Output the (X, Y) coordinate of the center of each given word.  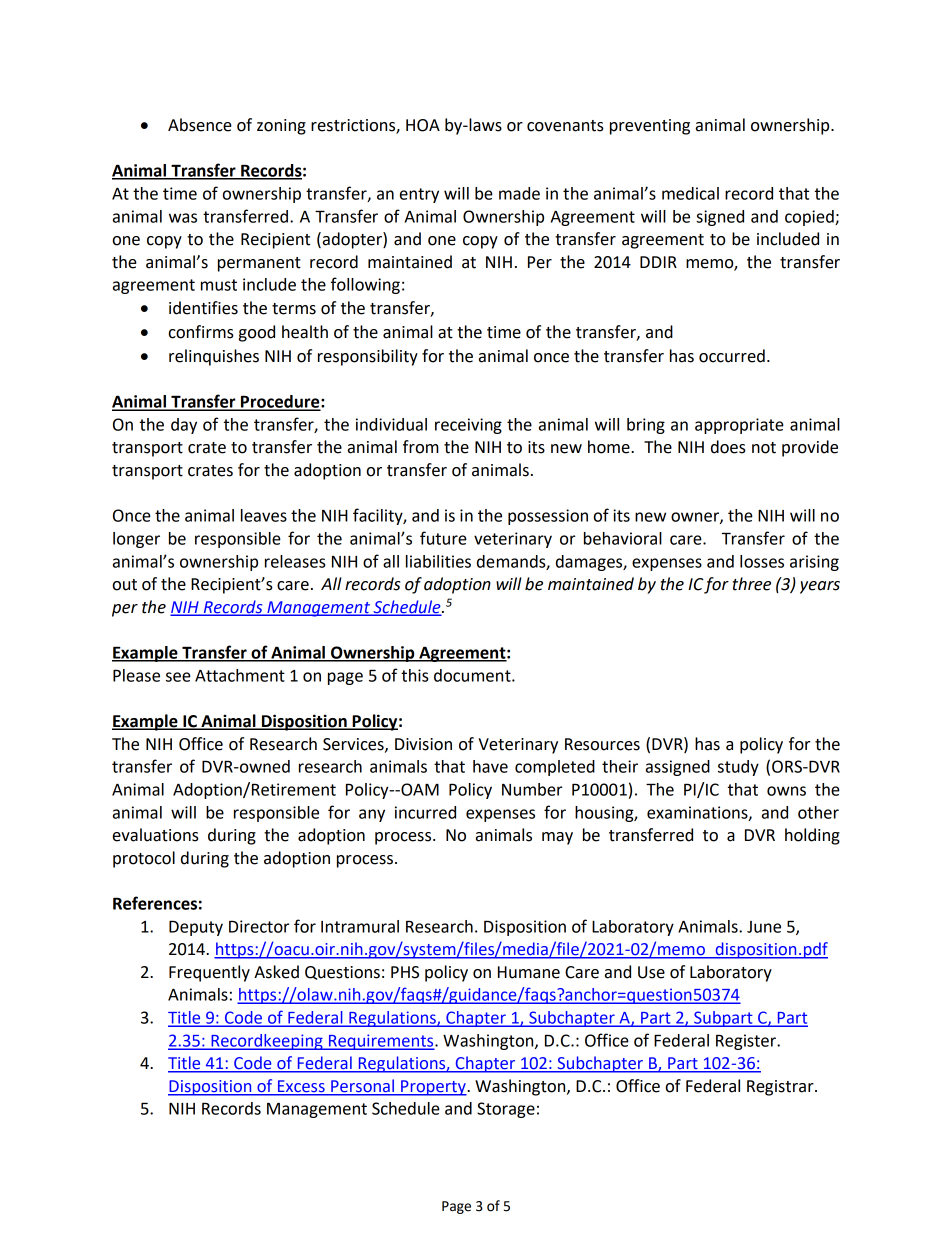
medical (690, 193)
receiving (468, 426)
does (728, 447)
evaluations (156, 835)
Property (433, 1088)
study (738, 768)
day (184, 426)
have (490, 766)
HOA (423, 125)
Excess (301, 1087)
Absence (200, 125)
